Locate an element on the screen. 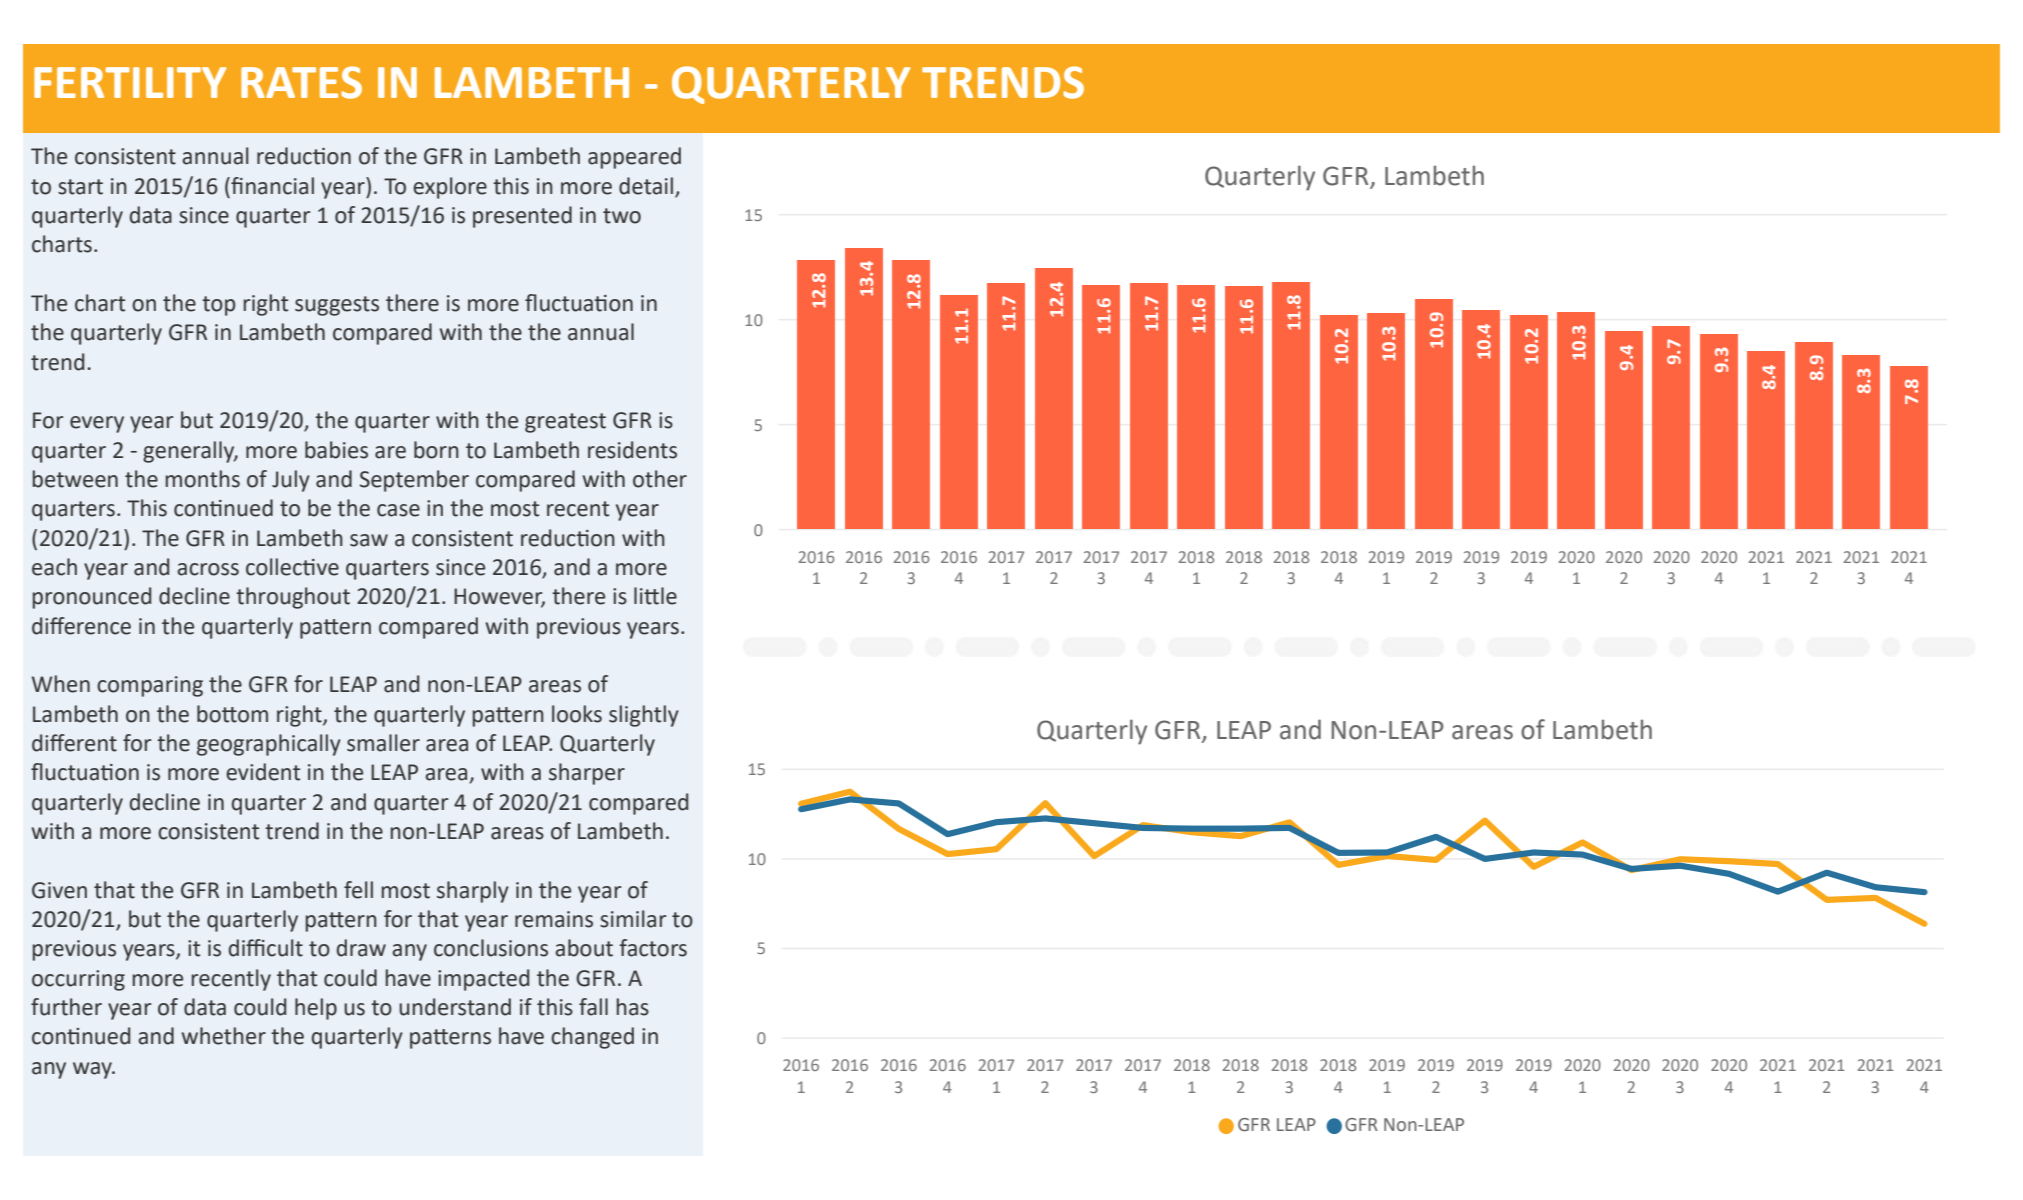 This screenshot has height=1200, width=2023. appeared is located at coordinates (634, 158).
